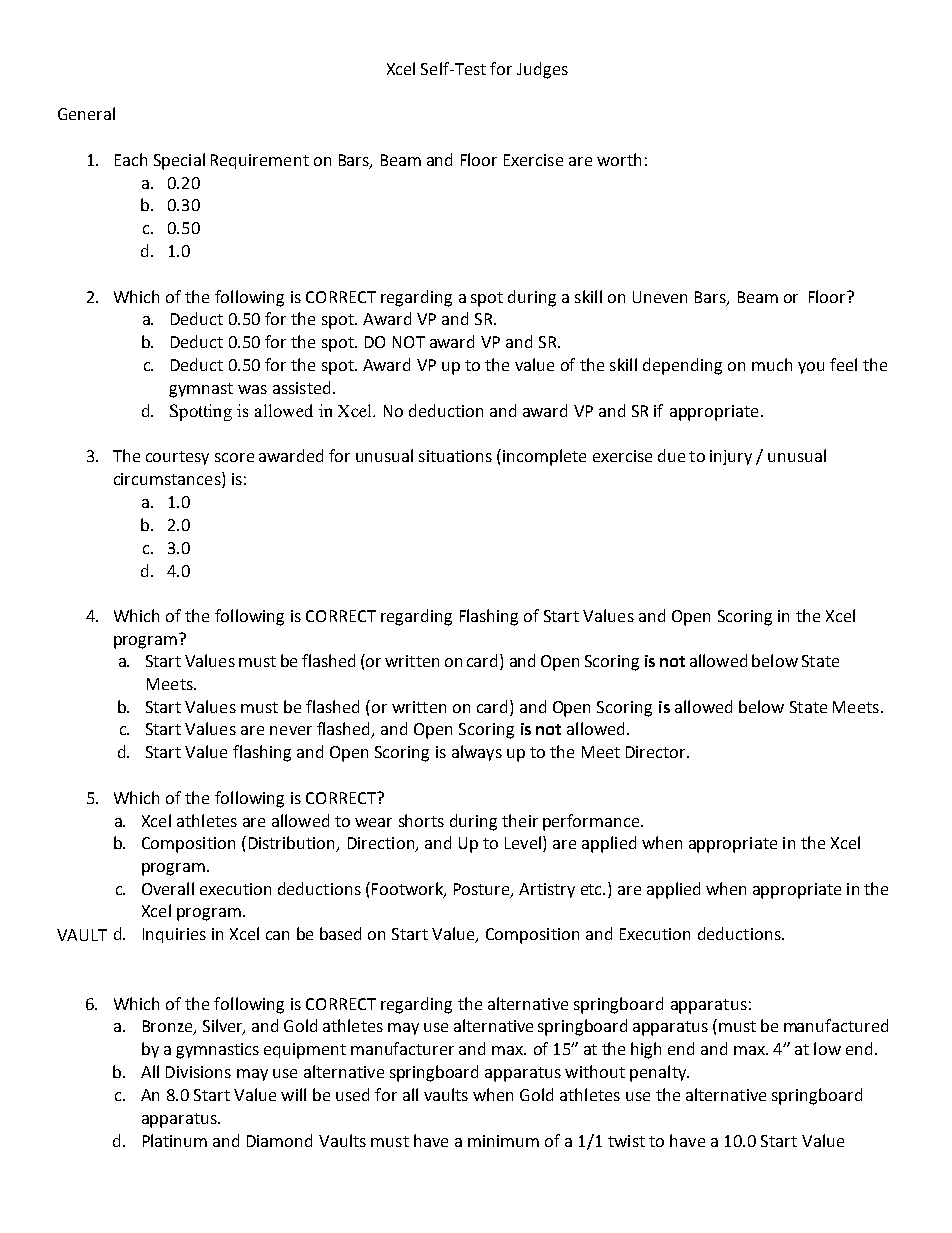 This screenshot has width=952, height=1233. I want to click on much, so click(772, 364).
